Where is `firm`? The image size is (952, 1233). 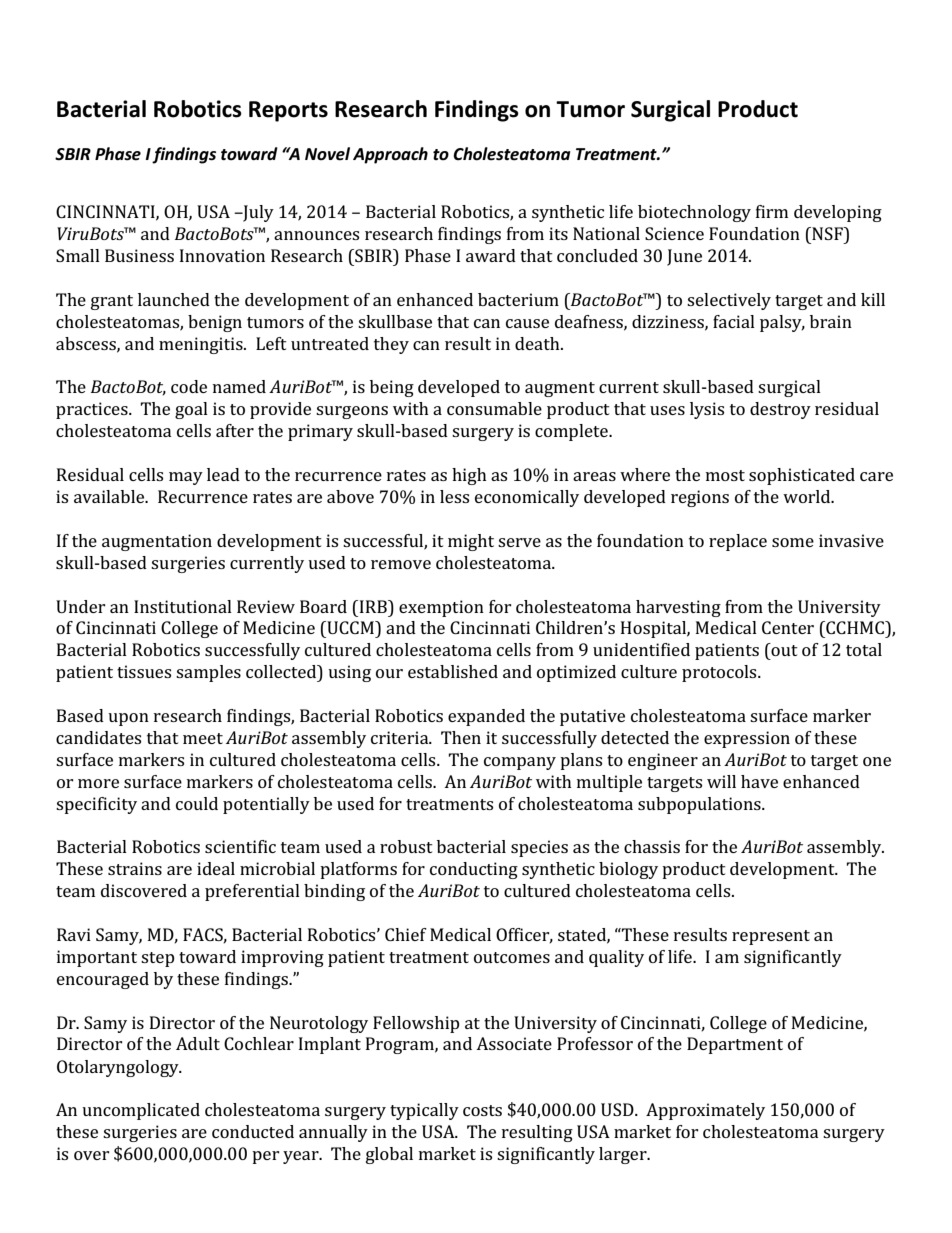
firm is located at coordinates (772, 211).
